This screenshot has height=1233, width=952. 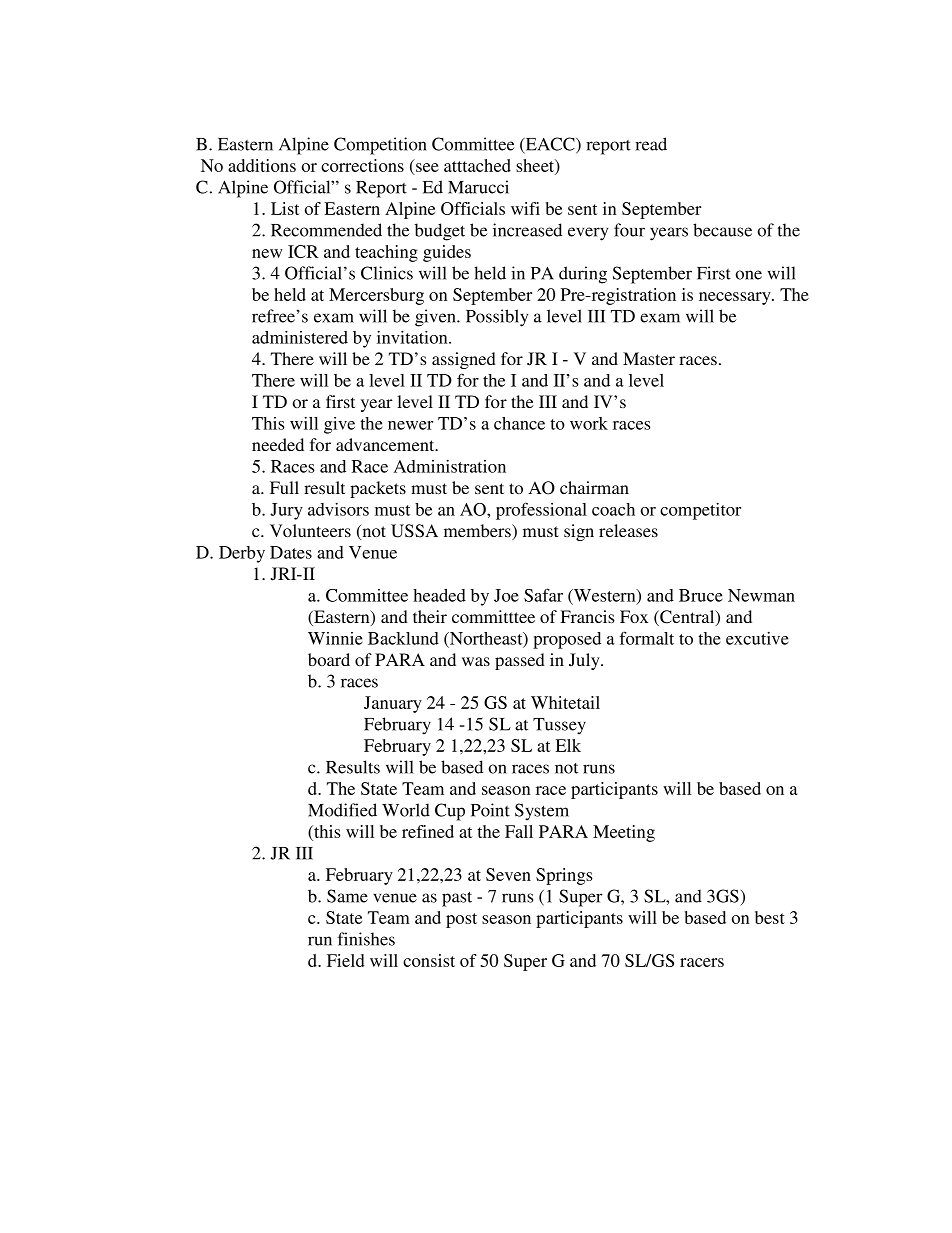 I want to click on additions, so click(x=262, y=165).
